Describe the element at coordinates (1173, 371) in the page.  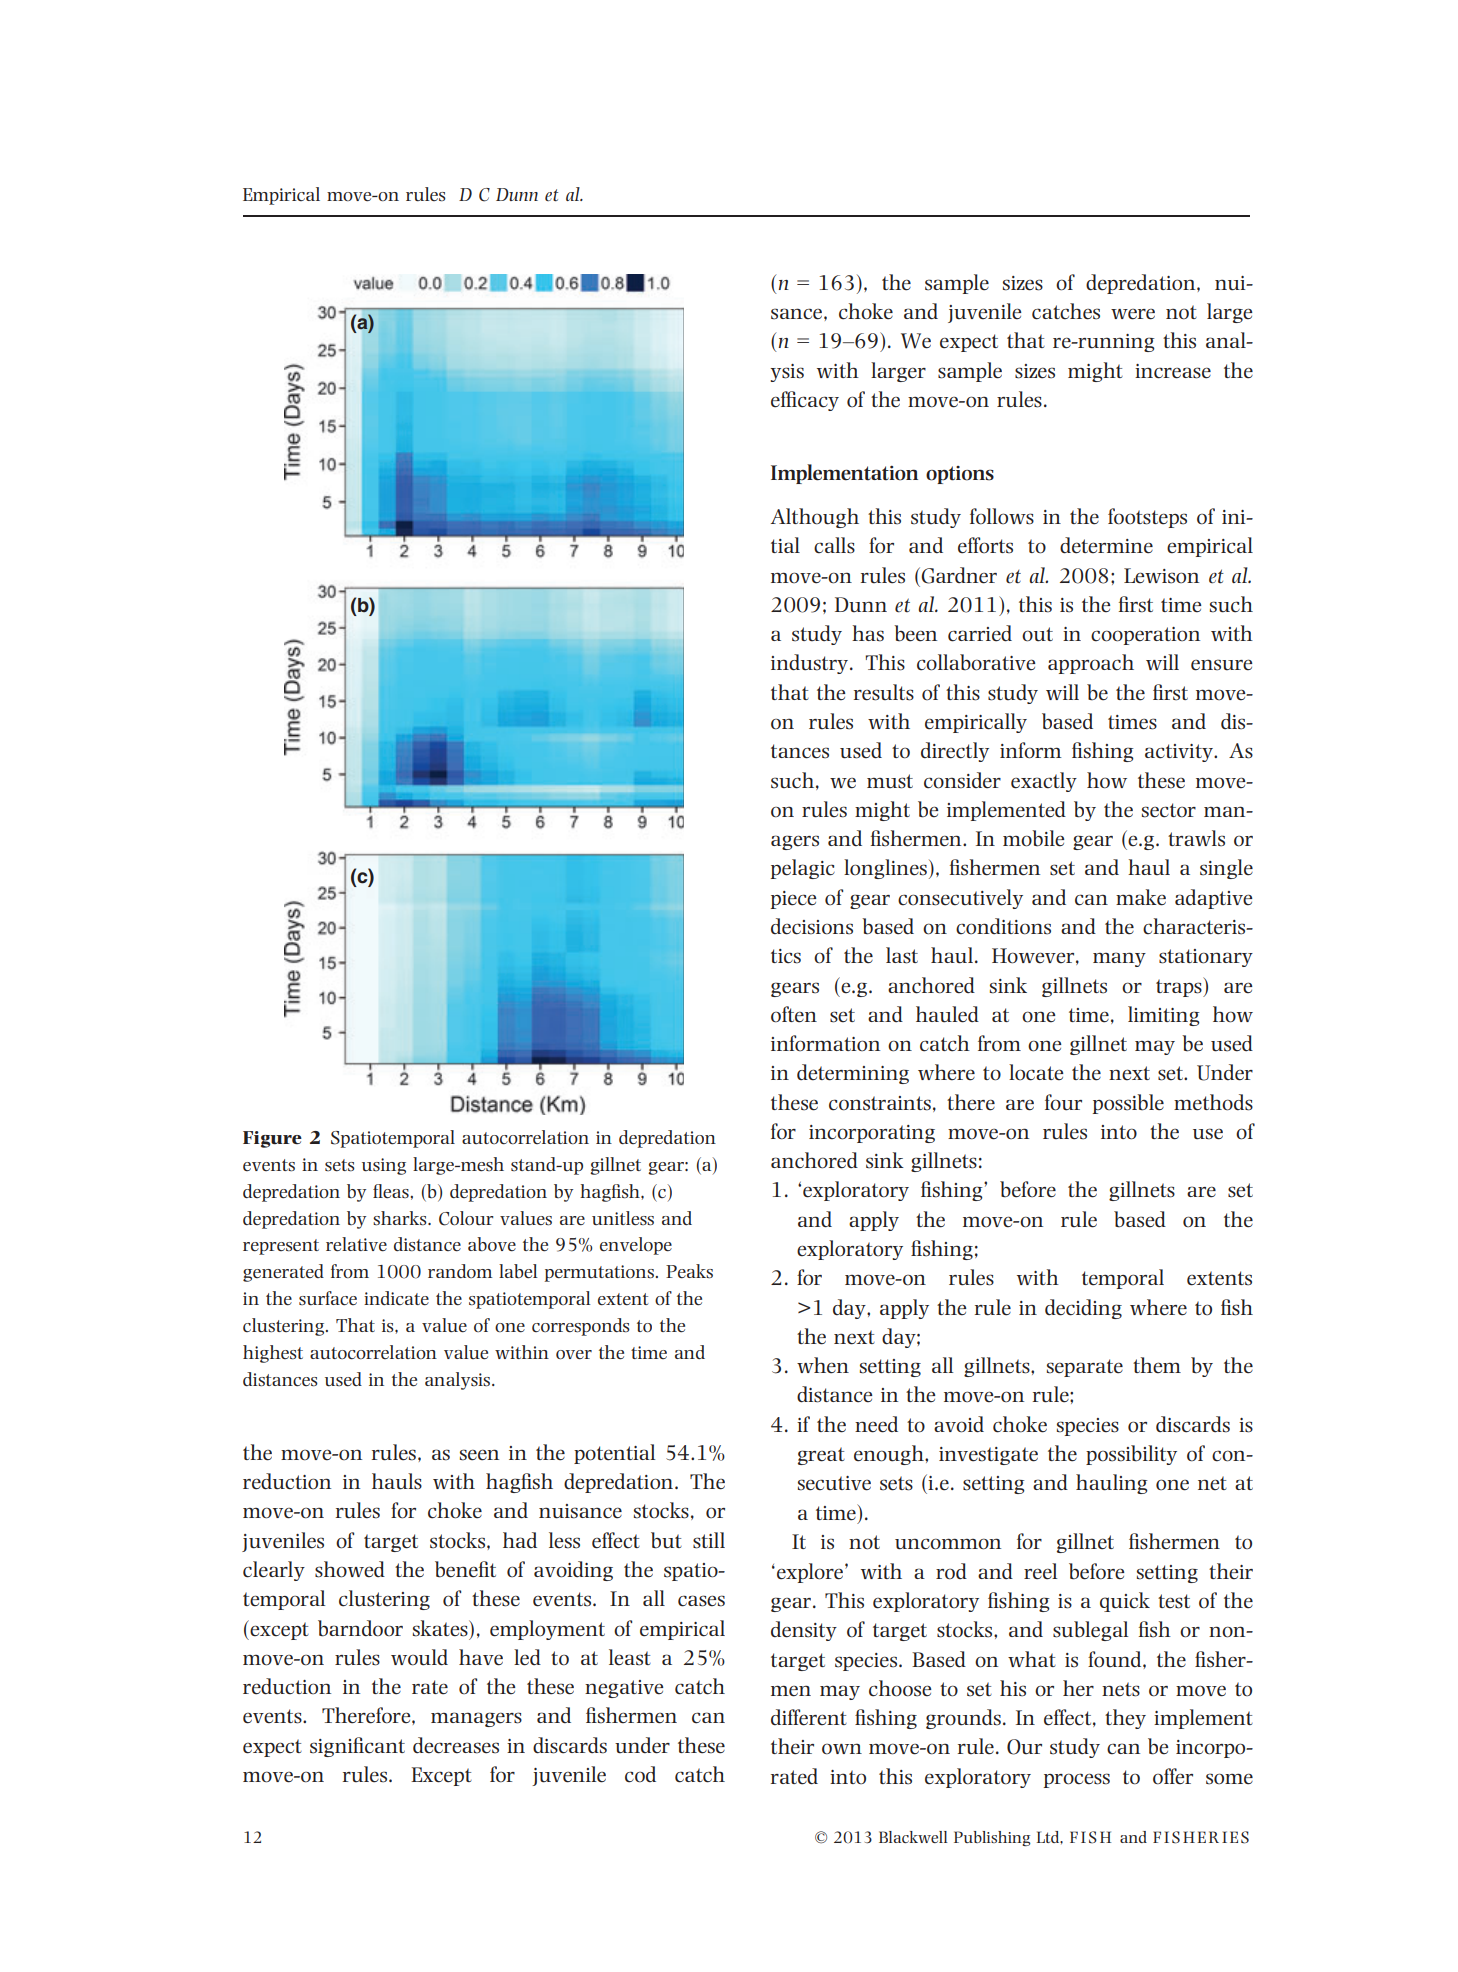
I see `increase` at that location.
